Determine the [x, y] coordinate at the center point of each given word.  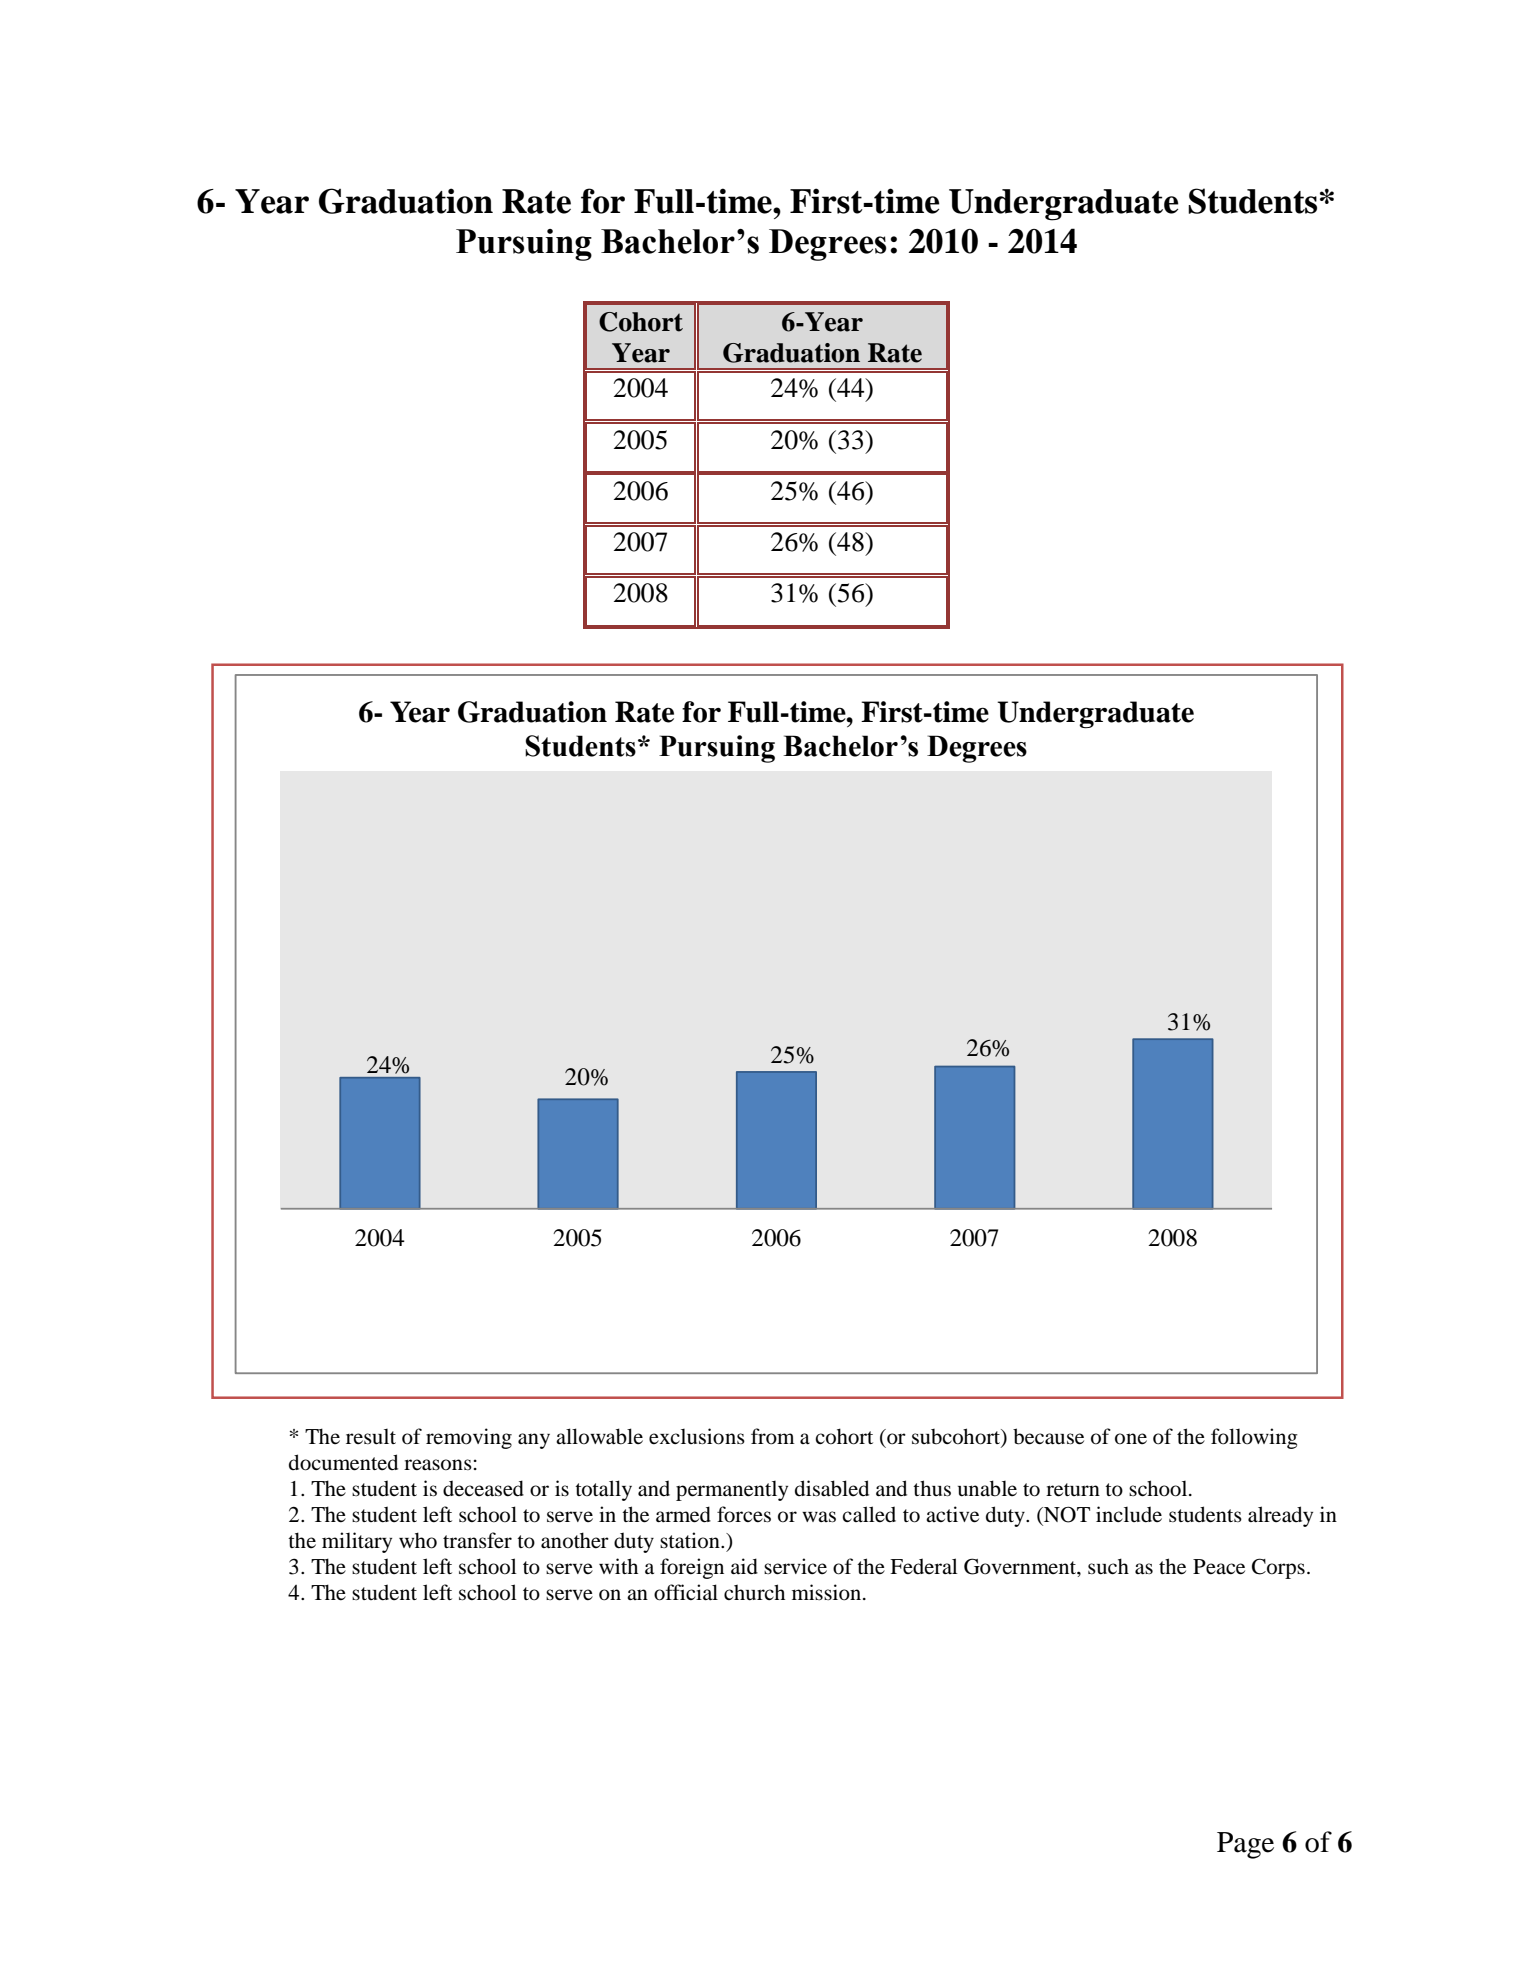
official [686, 1592]
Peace [1219, 1567]
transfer [477, 1540]
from [773, 1436]
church [754, 1592]
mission [828, 1592]
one [1131, 1439]
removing [469, 1438]
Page [1245, 1845]
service [795, 1566]
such [1108, 1566]
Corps [1278, 1568]
